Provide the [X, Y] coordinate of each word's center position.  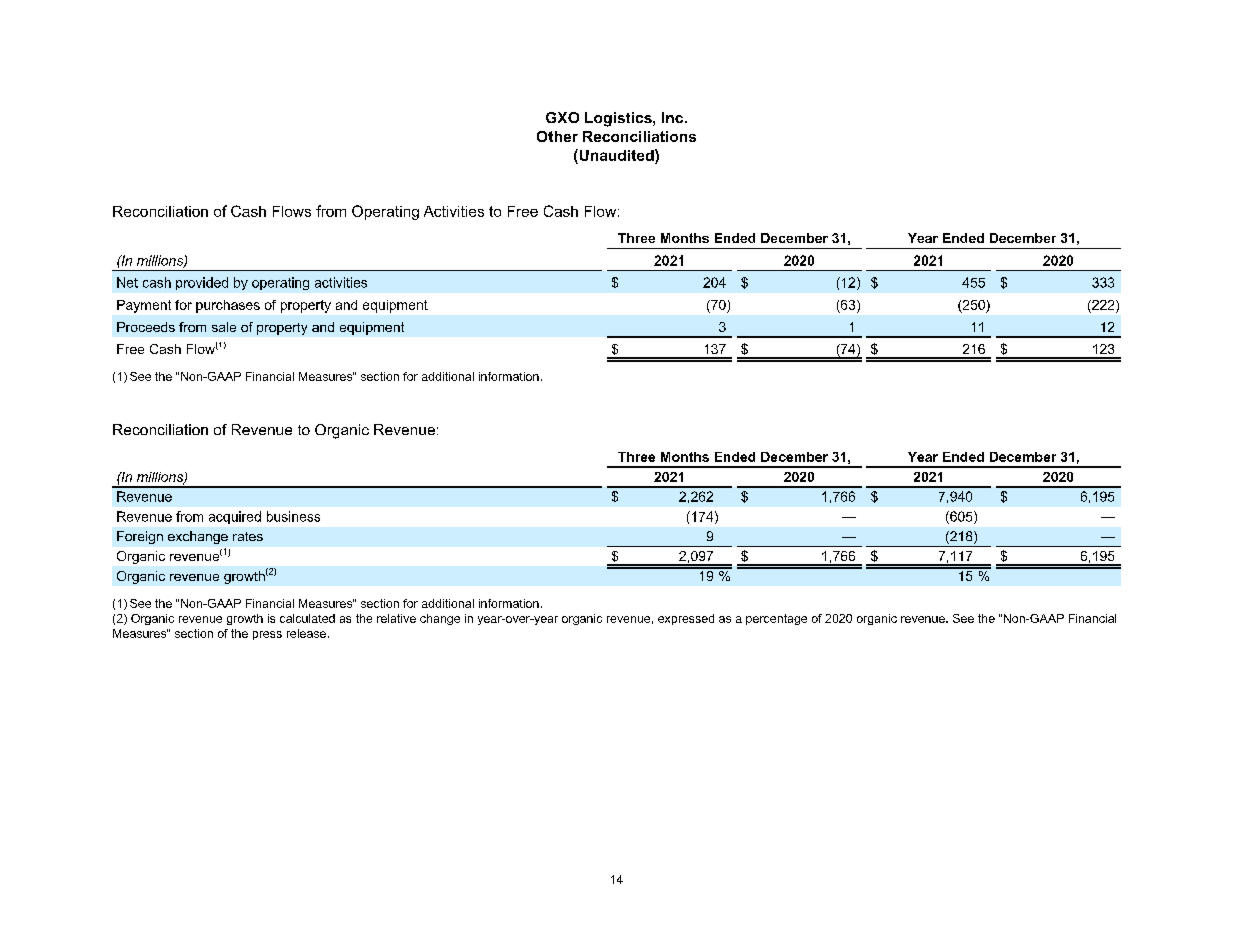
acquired [235, 517]
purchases [228, 306]
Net [127, 282]
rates [248, 536]
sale [224, 327]
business [293, 516]
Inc [674, 117]
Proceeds [146, 327]
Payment [144, 306]
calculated [307, 618]
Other [557, 136]
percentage [776, 619]
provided [202, 283]
